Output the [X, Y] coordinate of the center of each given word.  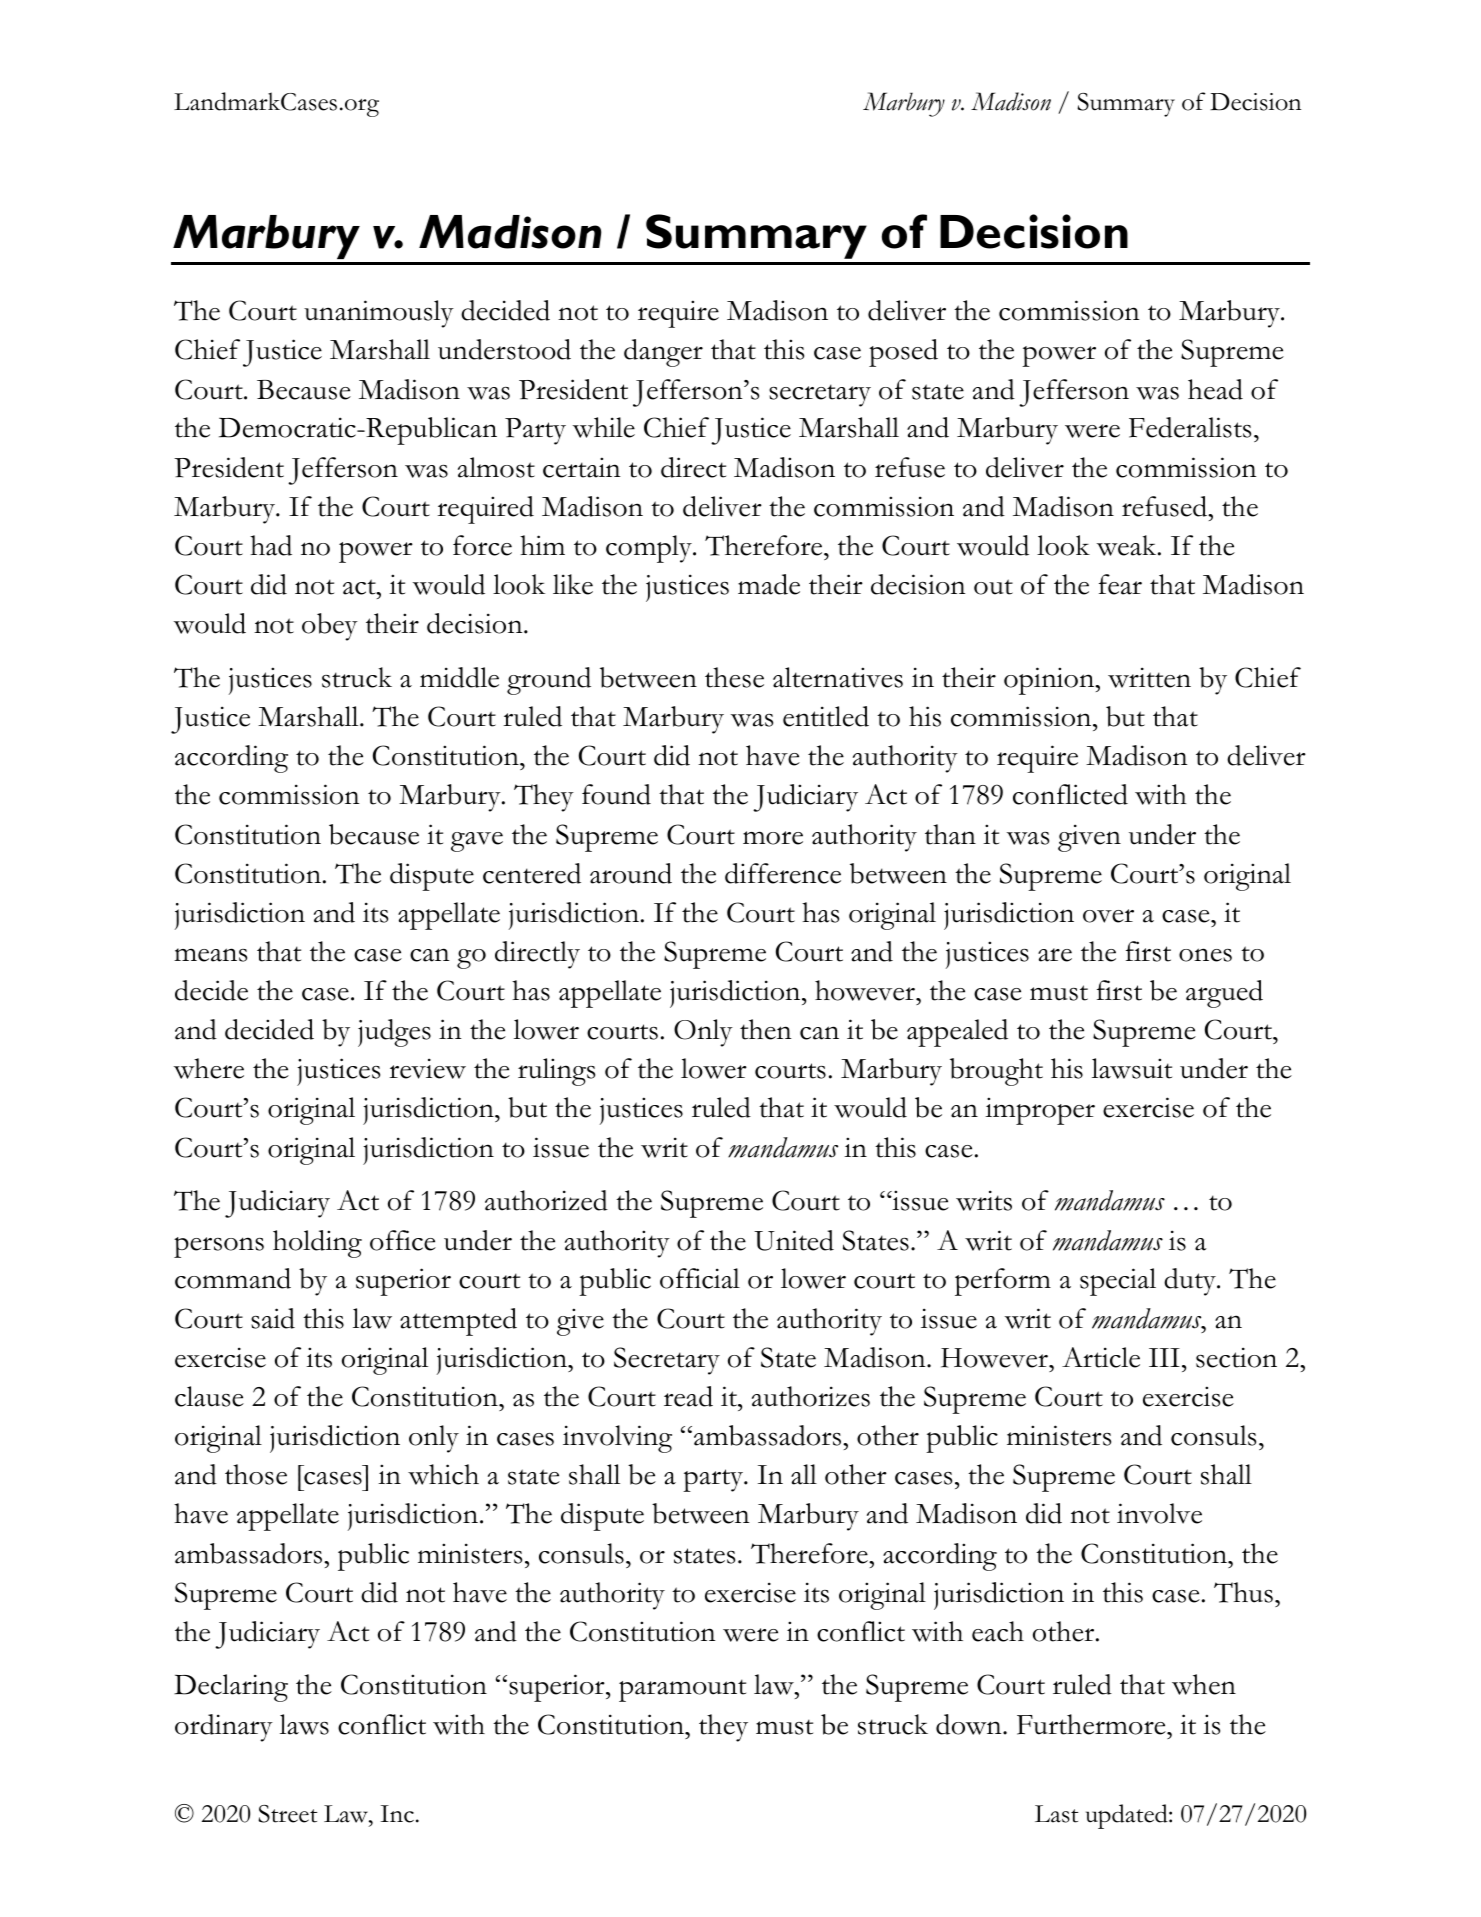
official [700, 1278]
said [273, 1318]
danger [663, 353]
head [1215, 389]
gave [477, 842]
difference [783, 873]
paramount [682, 1690]
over [1108, 916]
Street [287, 1814]
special [1118, 1282]
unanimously [379, 314]
